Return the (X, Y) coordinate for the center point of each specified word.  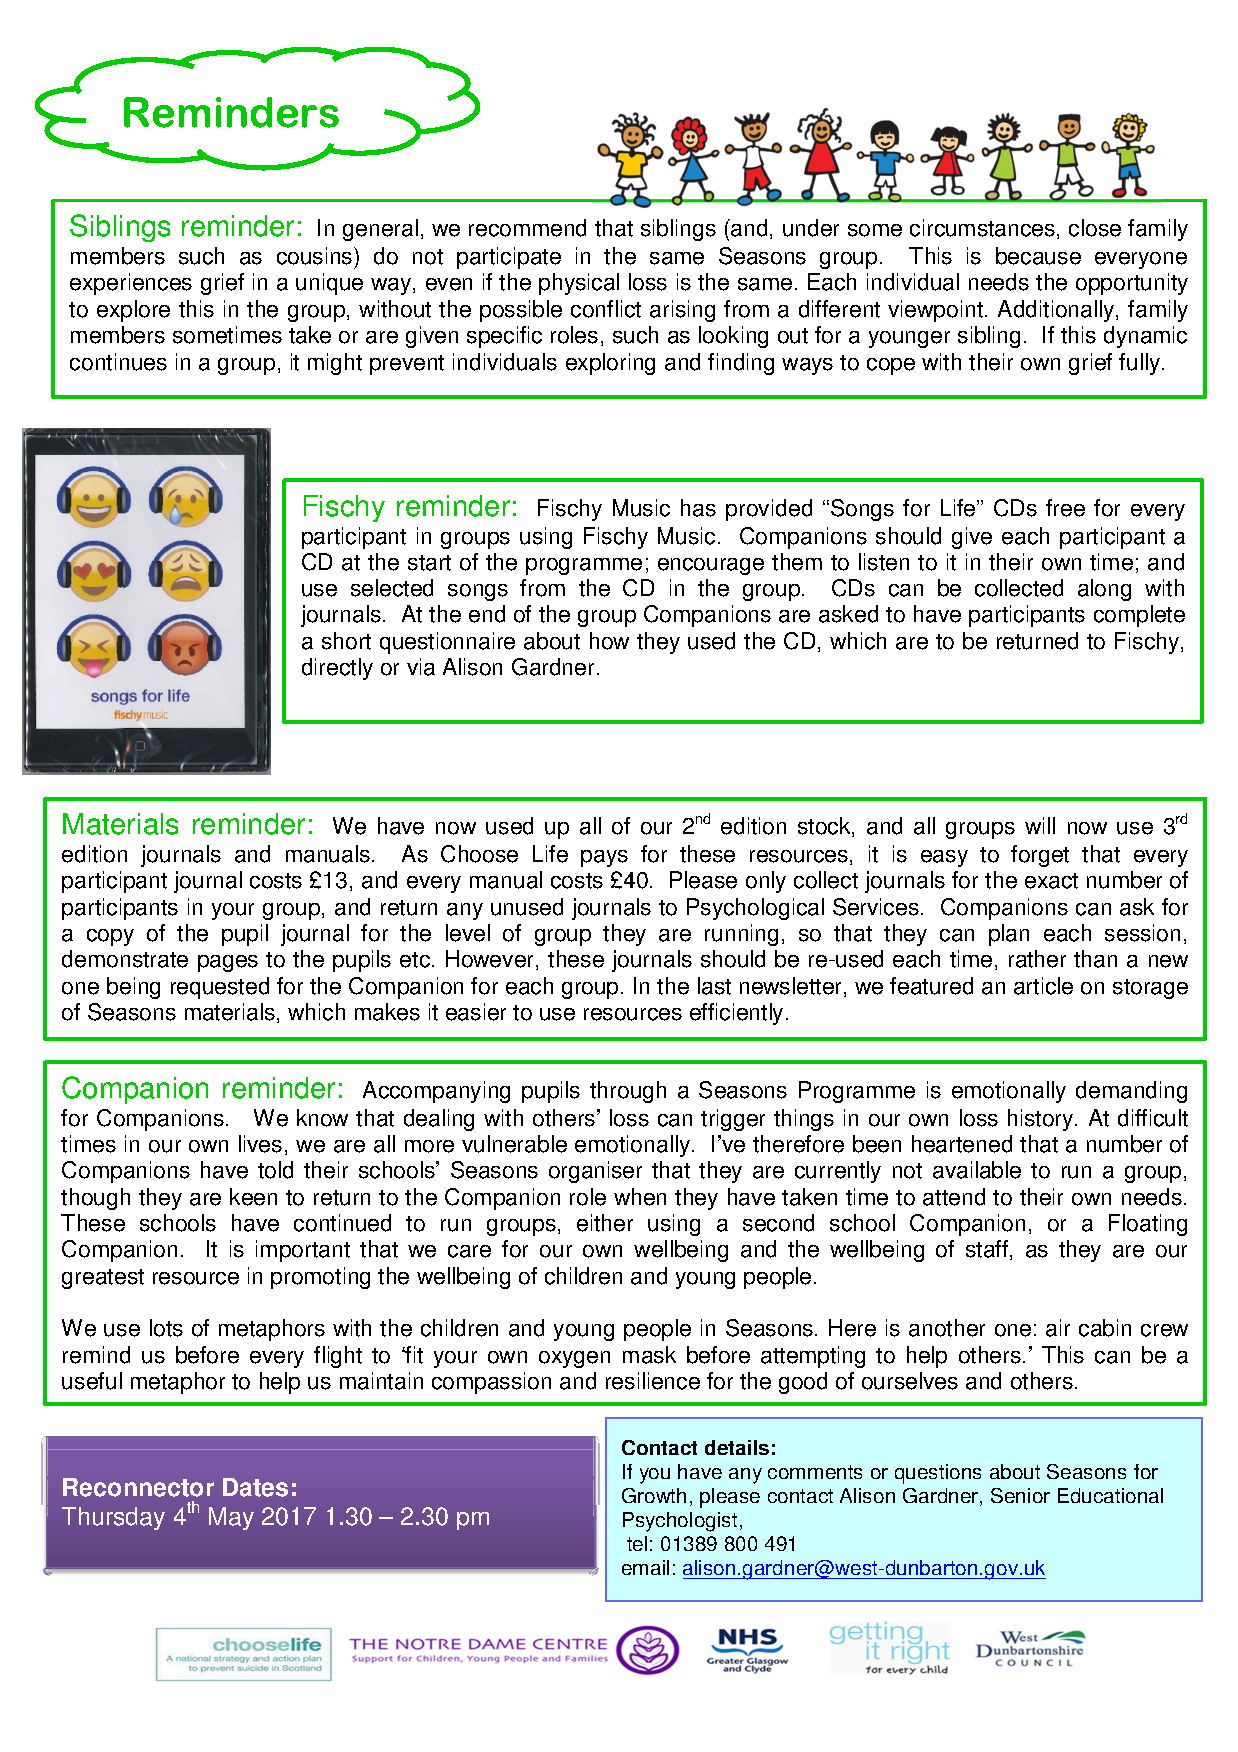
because (1038, 256)
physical (579, 284)
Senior (1020, 1495)
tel (637, 1543)
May (231, 1518)
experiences (131, 284)
